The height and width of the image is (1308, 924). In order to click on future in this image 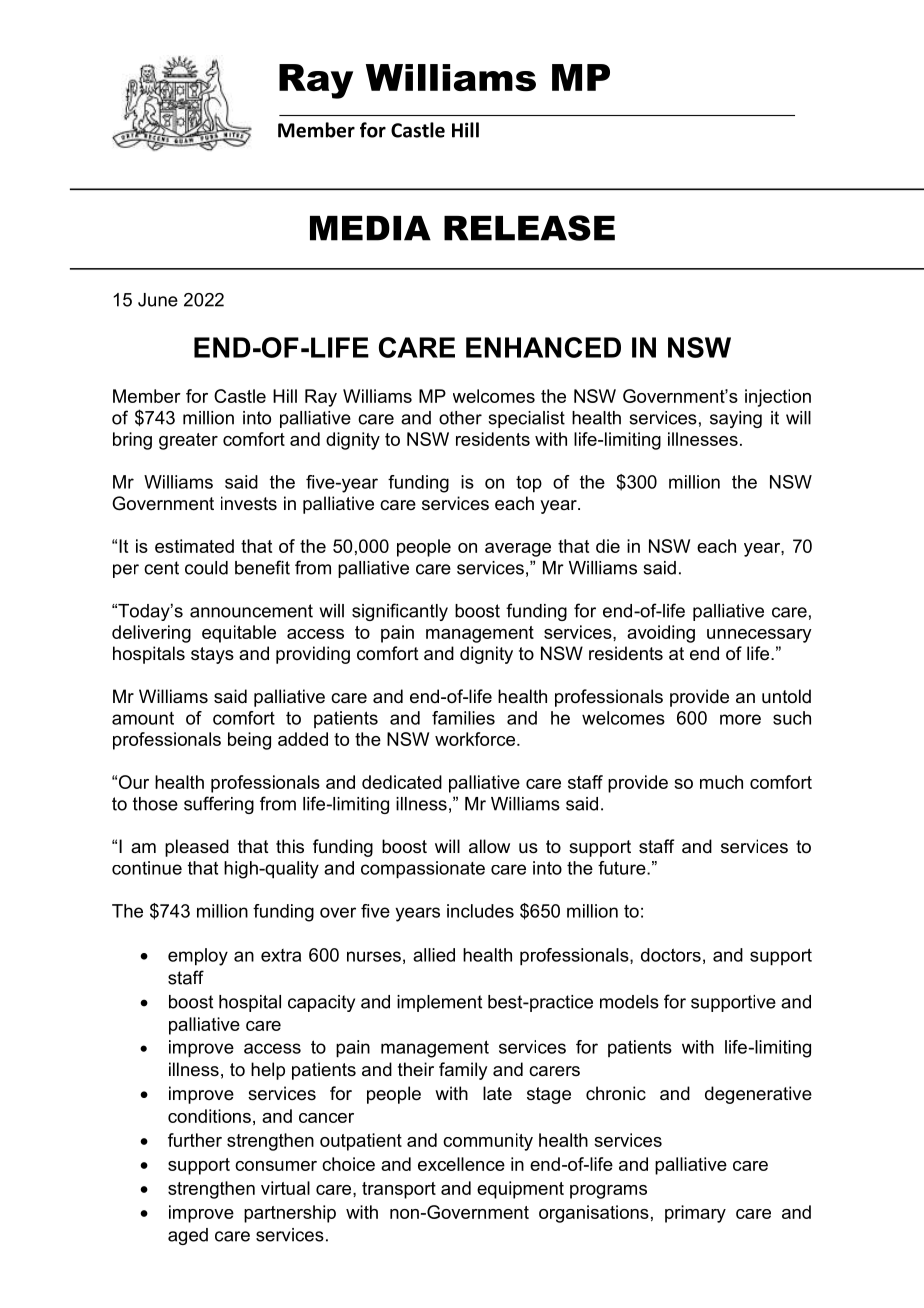, I will do `click(623, 868)`.
